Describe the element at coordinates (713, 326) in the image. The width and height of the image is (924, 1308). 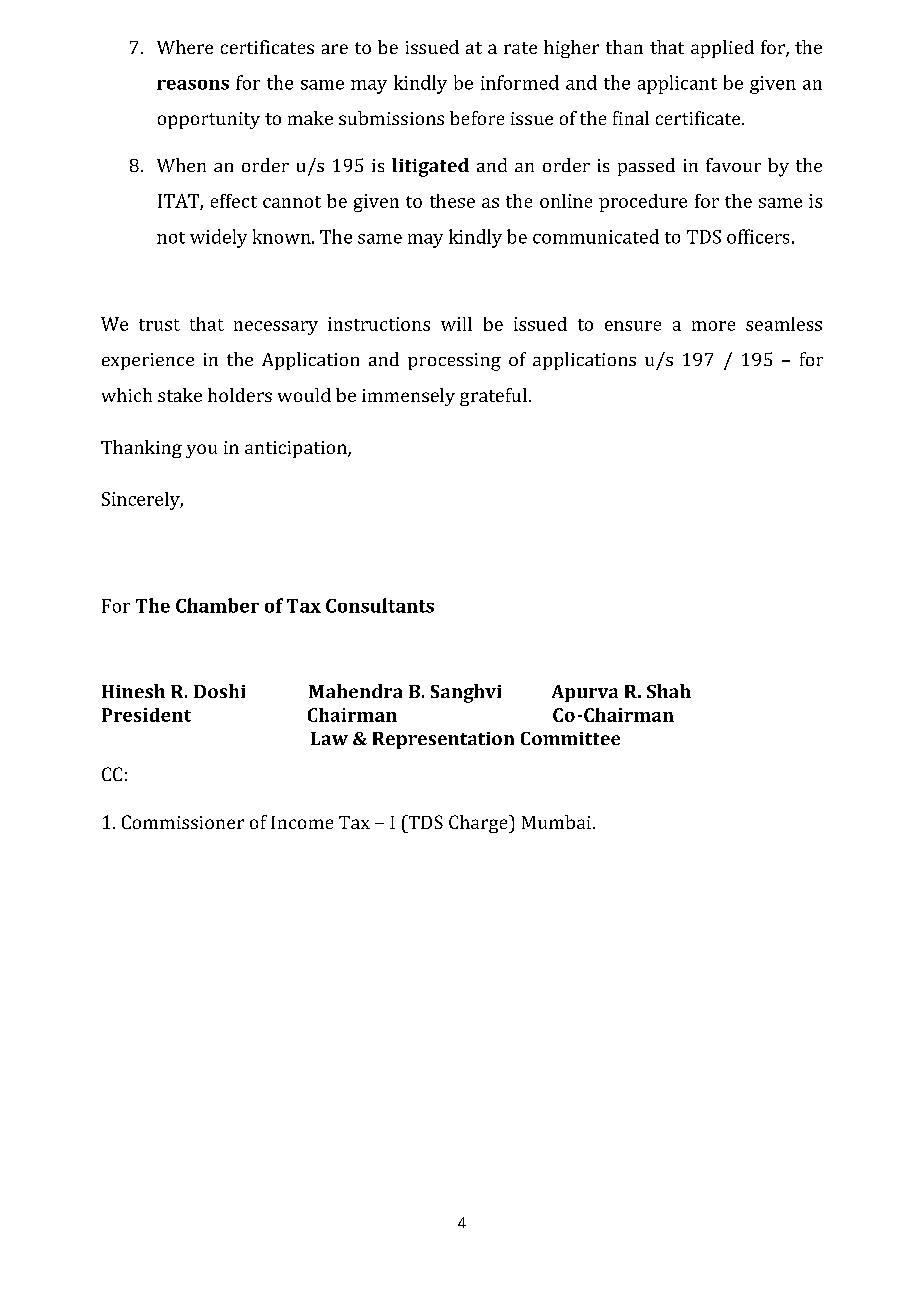
I see `more` at that location.
